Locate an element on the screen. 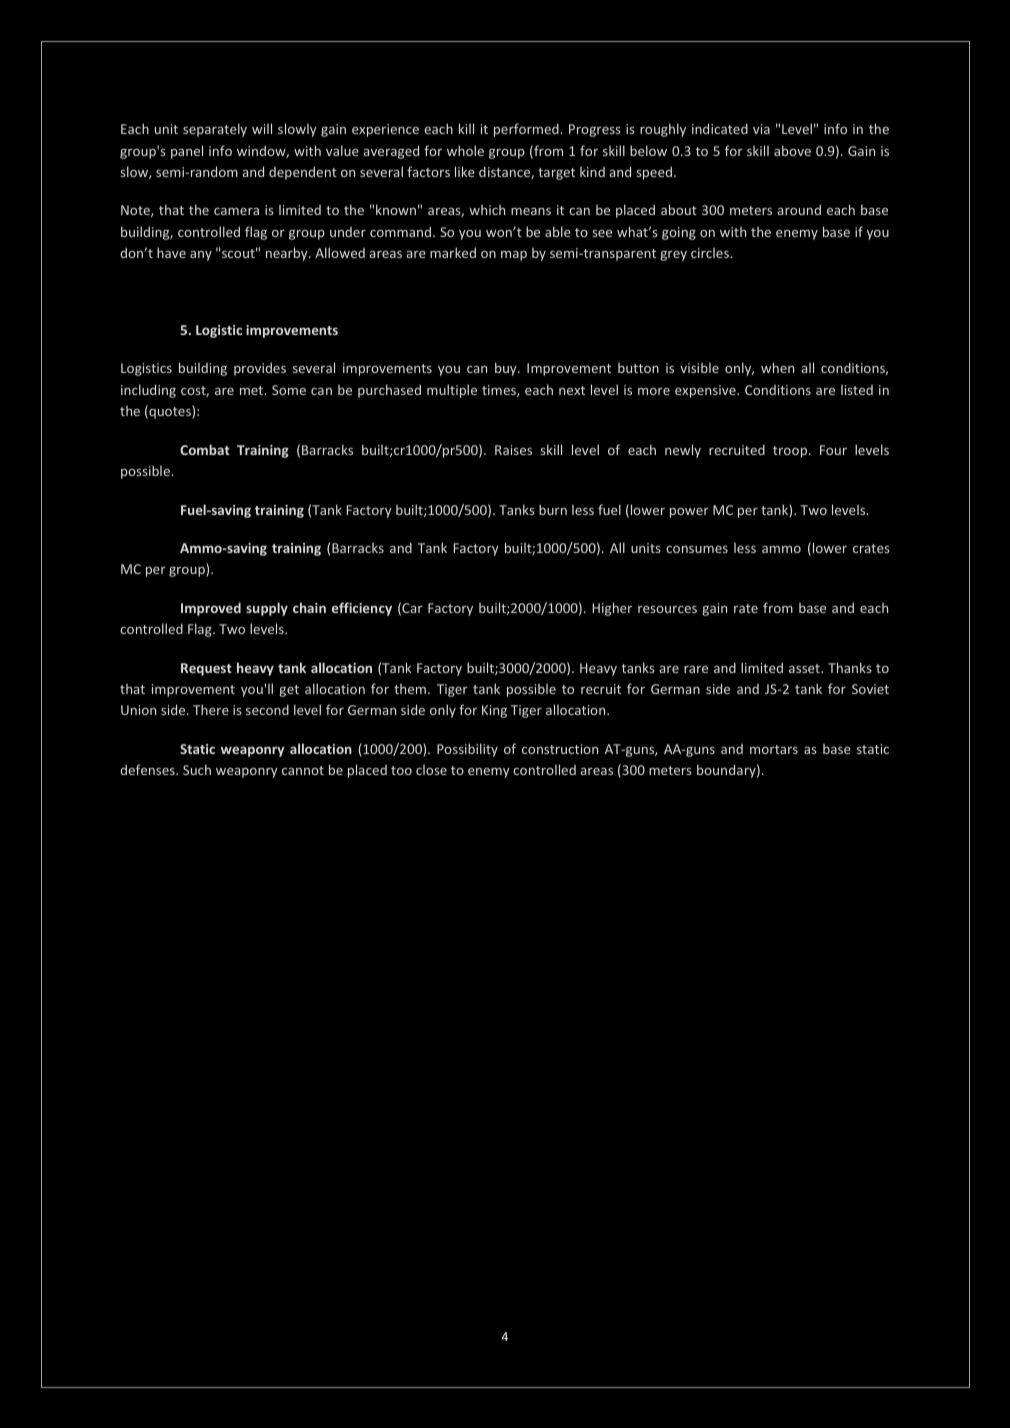 This screenshot has width=1010, height=1428. Such is located at coordinates (197, 769).
